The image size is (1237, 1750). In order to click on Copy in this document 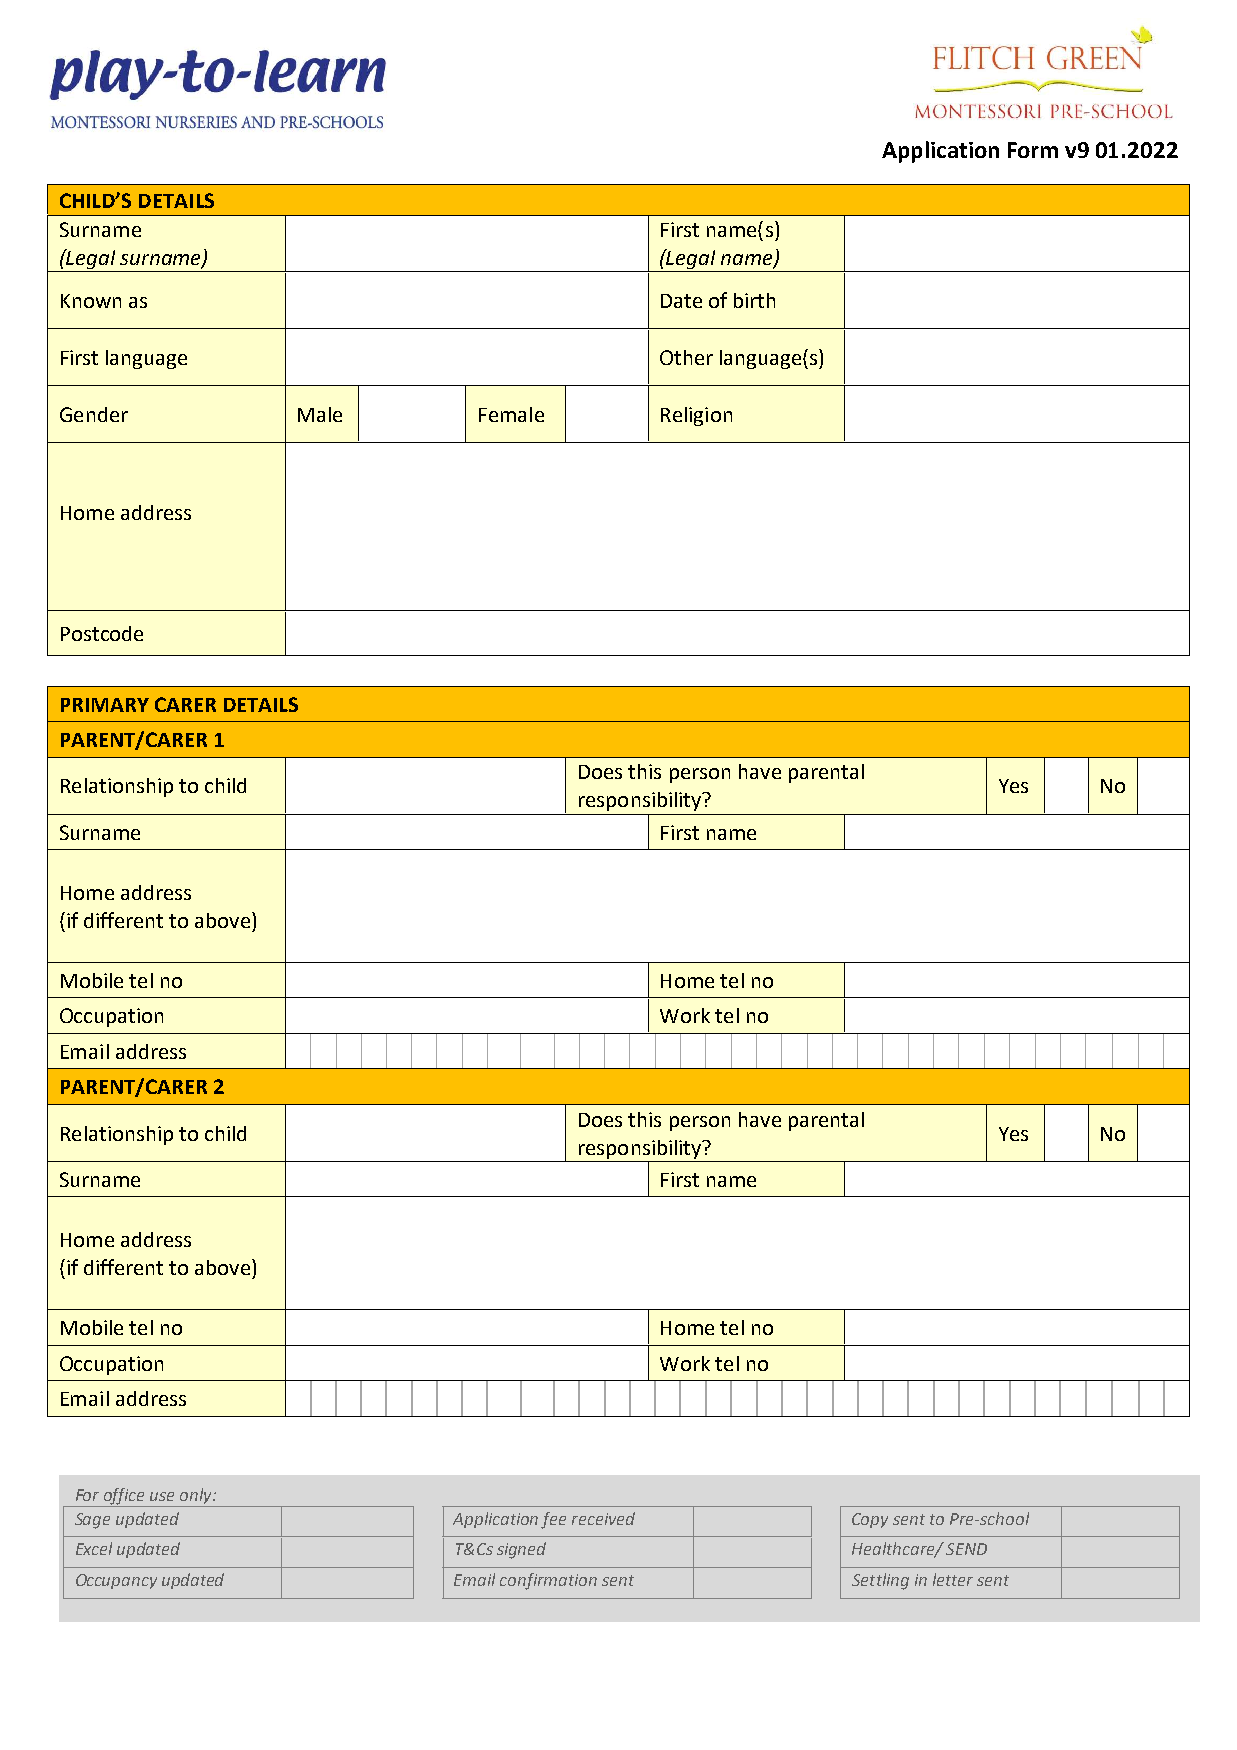, I will do `click(870, 1520)`.
